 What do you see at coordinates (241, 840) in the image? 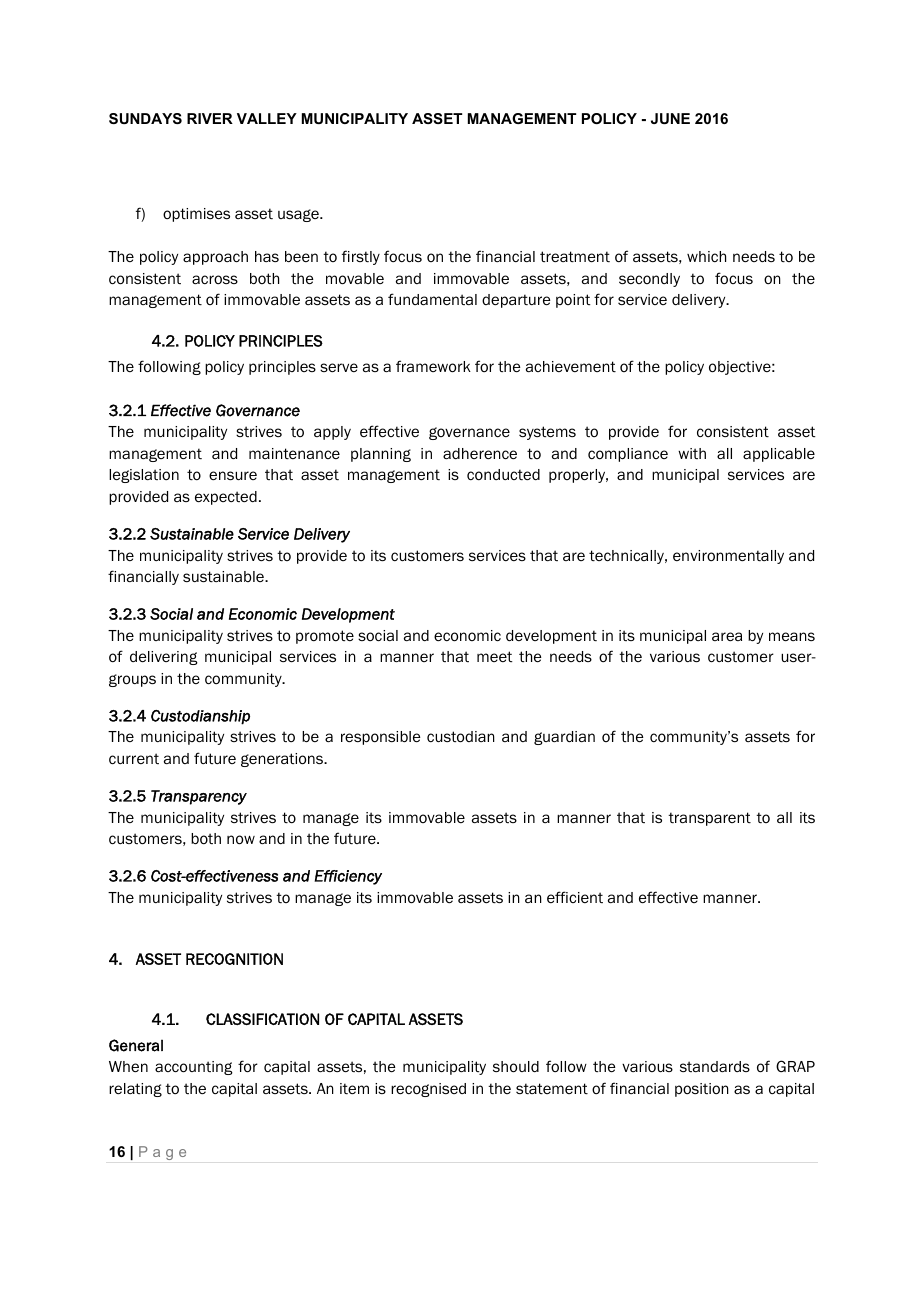
I see `now` at bounding box center [241, 840].
